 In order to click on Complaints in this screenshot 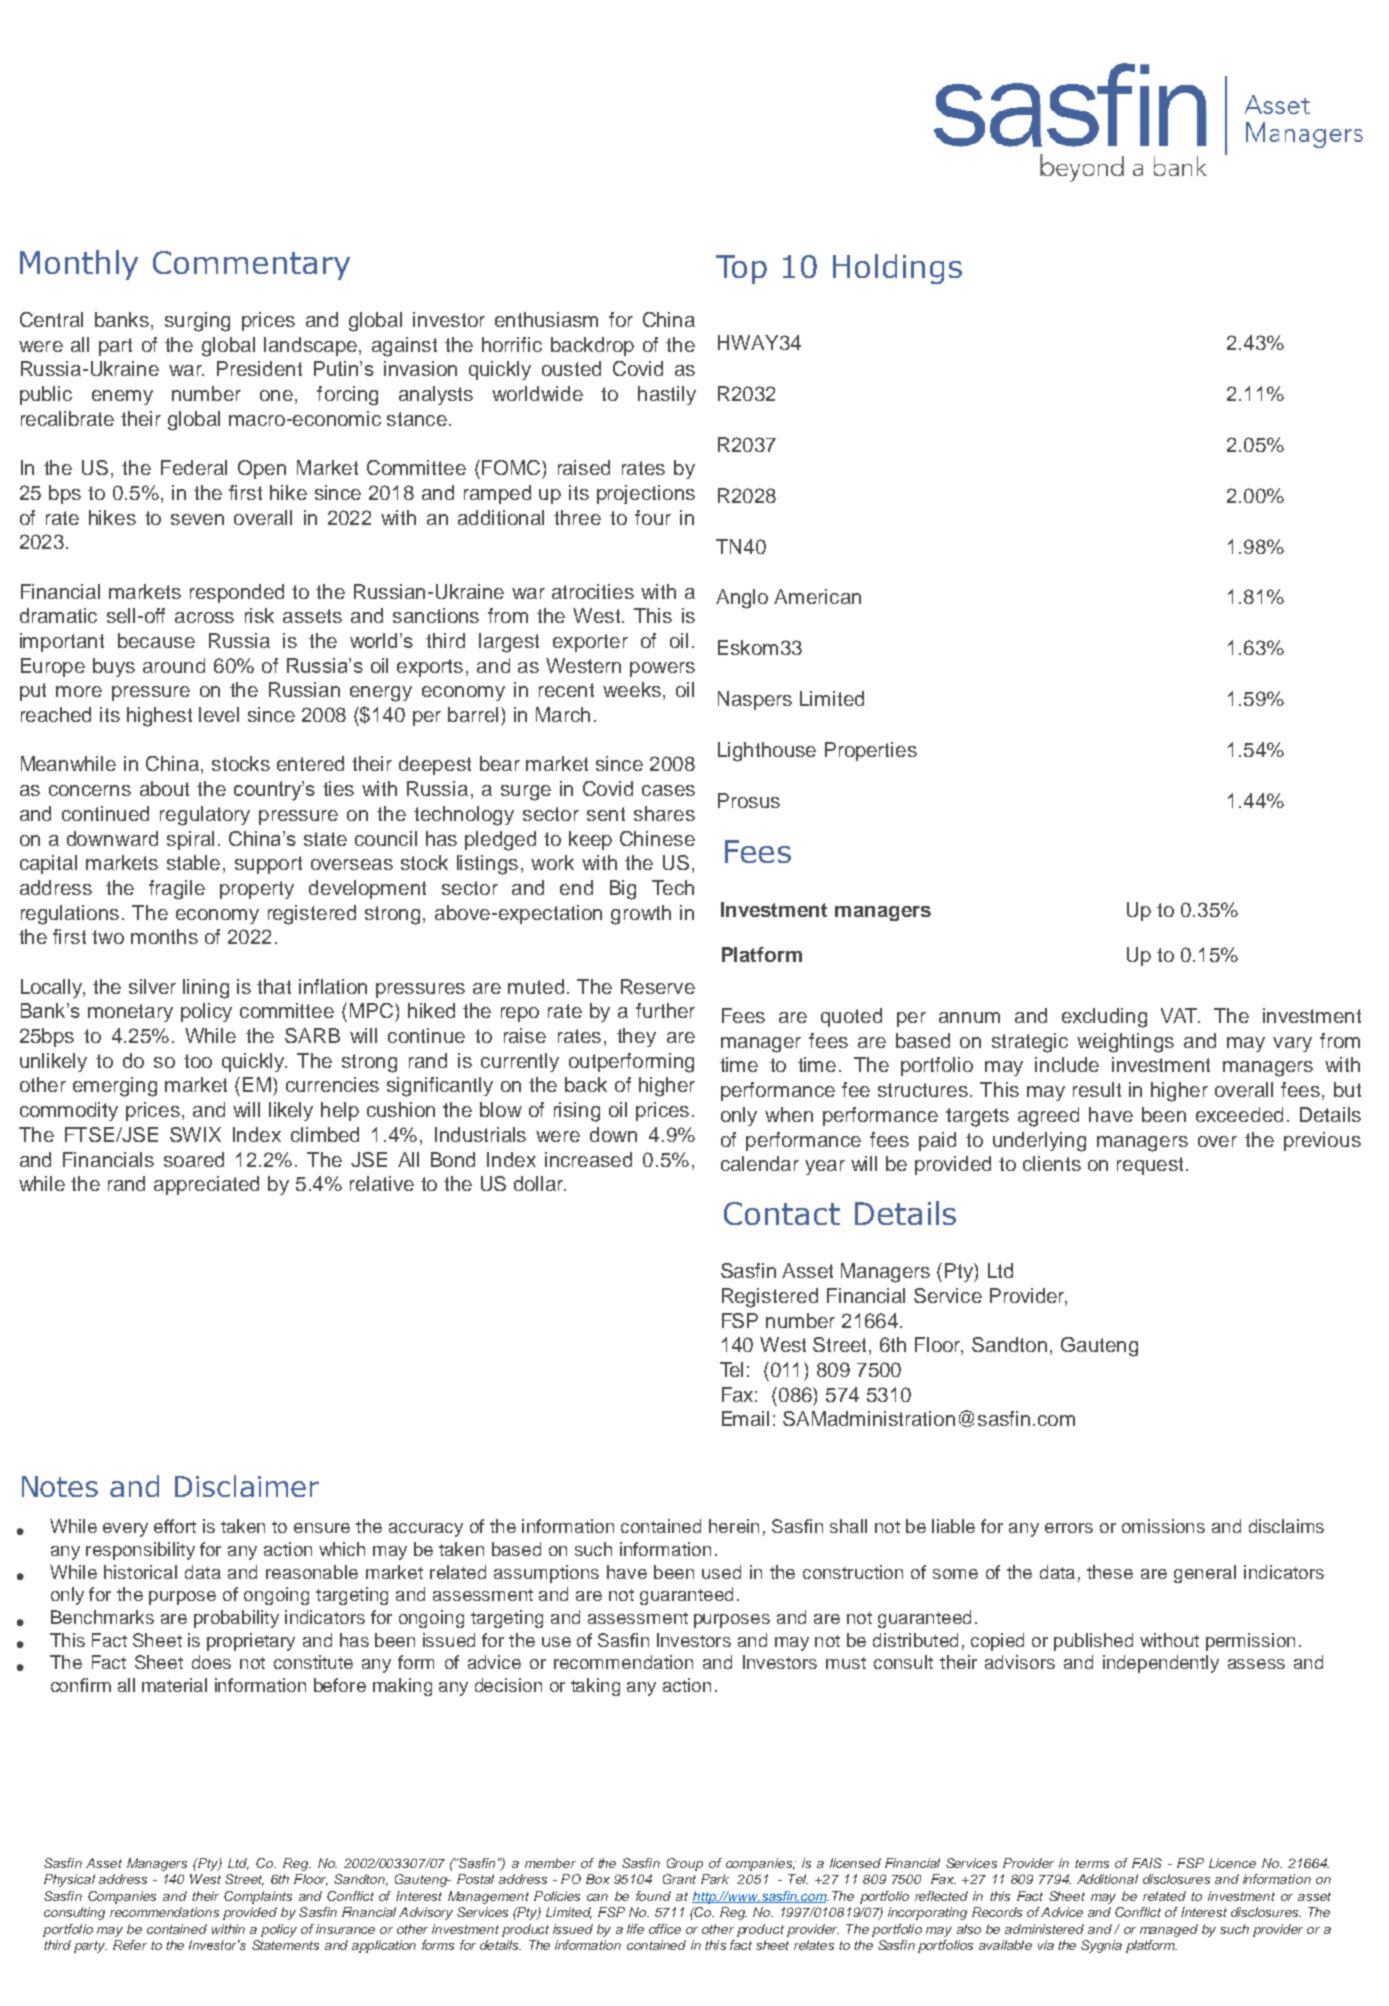, I will do `click(258, 1897)`.
